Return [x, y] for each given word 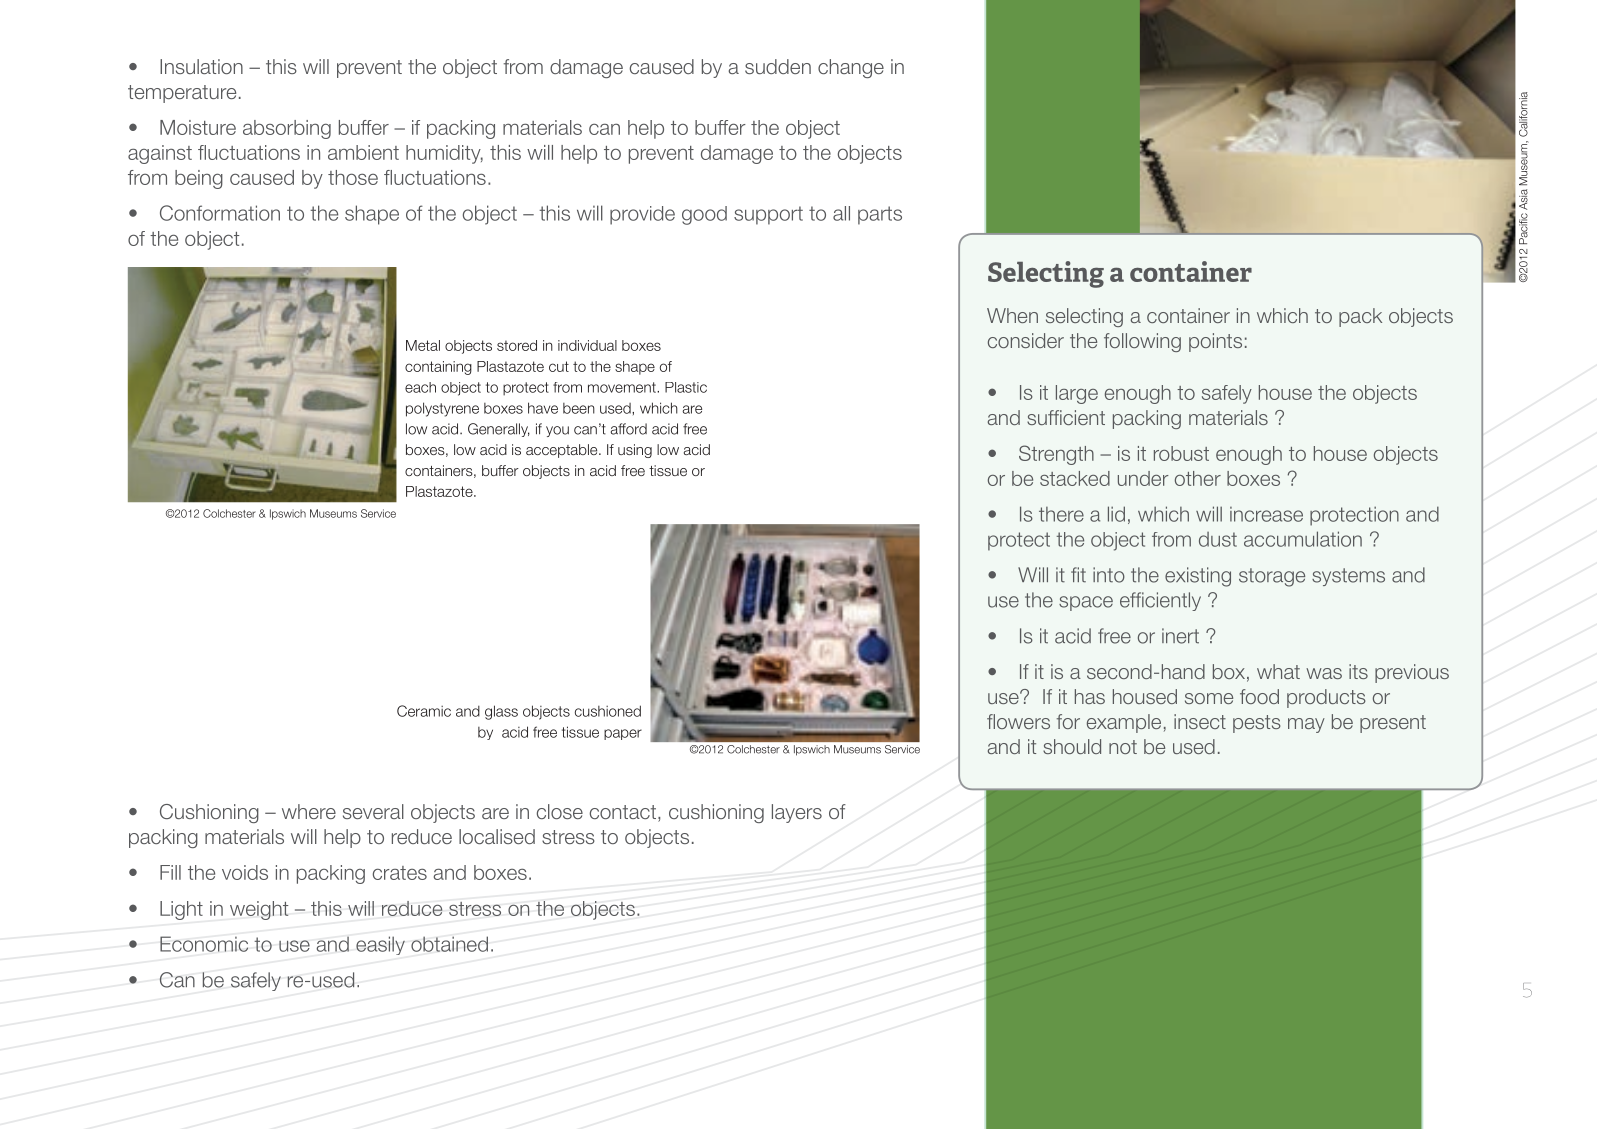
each [420, 387]
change [851, 68]
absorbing [287, 129]
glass [501, 712]
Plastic [686, 387]
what [1278, 671]
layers [797, 813]
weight [259, 910]
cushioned [608, 711]
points [1215, 342]
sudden [778, 66]
